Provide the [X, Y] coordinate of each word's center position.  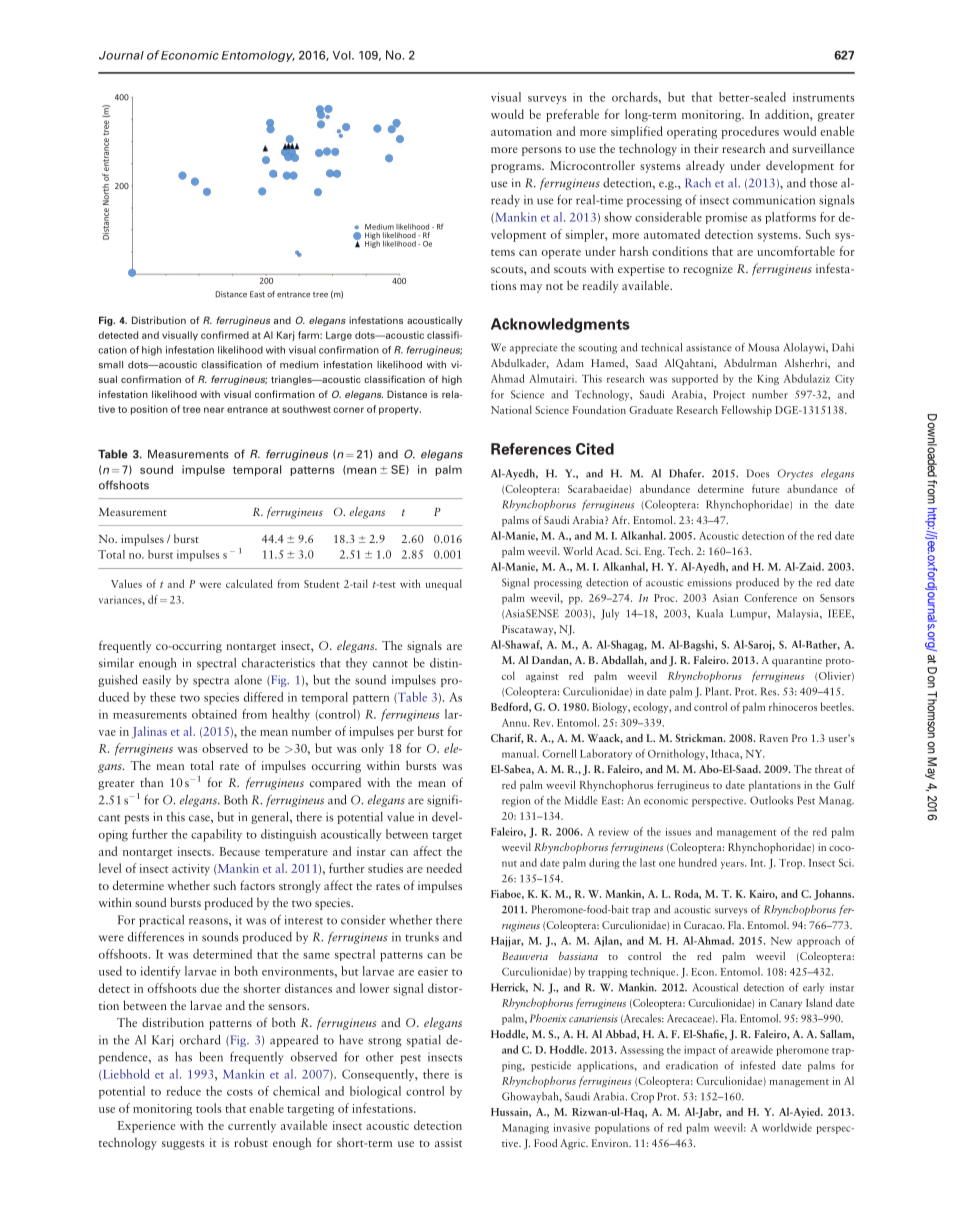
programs [517, 168]
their [706, 148]
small [111, 365]
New [781, 941]
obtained [214, 714]
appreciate [534, 348]
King [768, 380]
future [766, 488]
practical [161, 921]
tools [209, 1108]
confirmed [225, 335]
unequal [443, 584]
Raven [773, 738]
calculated [249, 583]
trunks [422, 937]
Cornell [559, 753]
